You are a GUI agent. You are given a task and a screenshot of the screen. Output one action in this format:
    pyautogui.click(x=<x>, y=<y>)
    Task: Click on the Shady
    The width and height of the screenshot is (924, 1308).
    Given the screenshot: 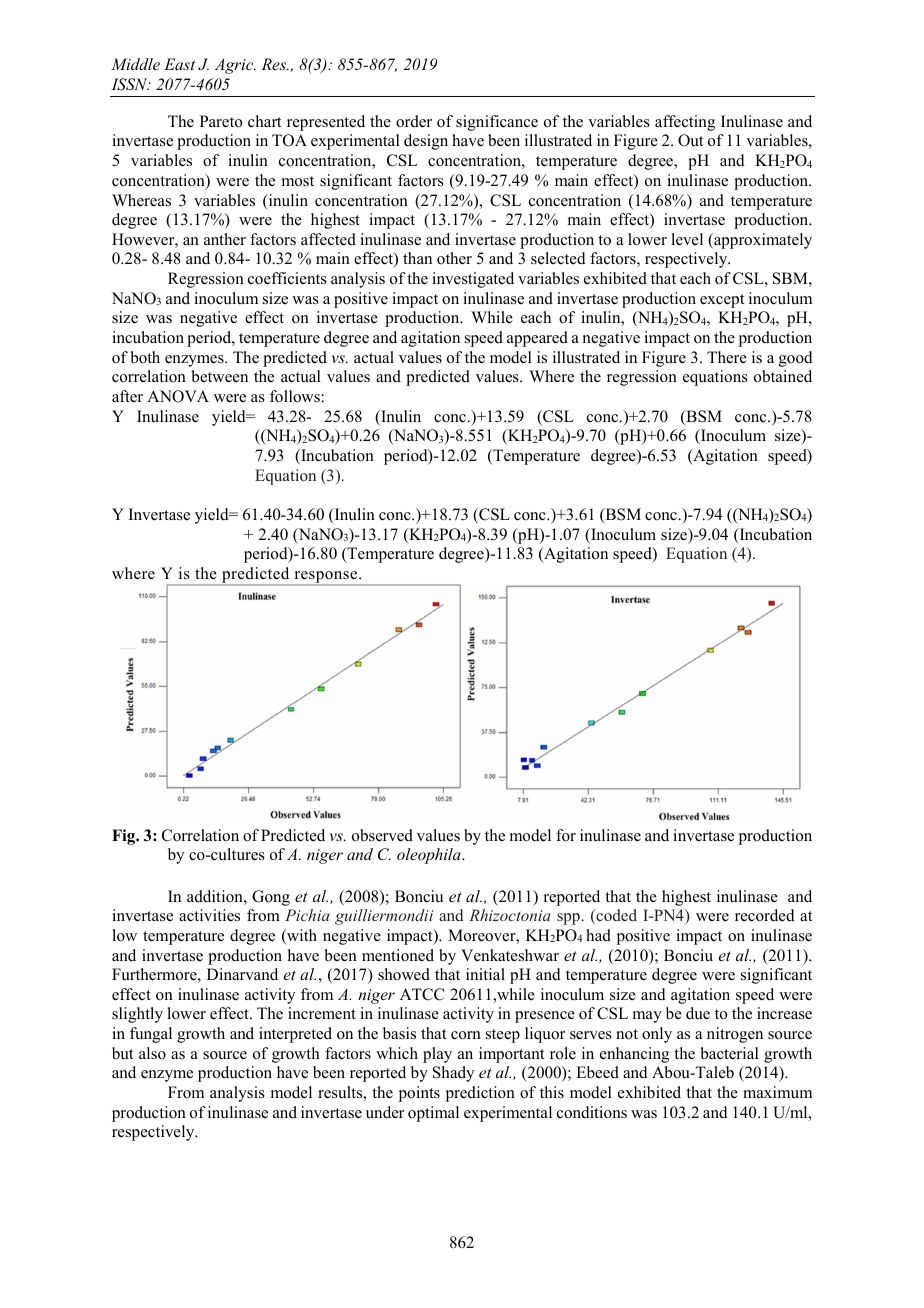 What is the action you would take?
    pyautogui.click(x=453, y=1074)
